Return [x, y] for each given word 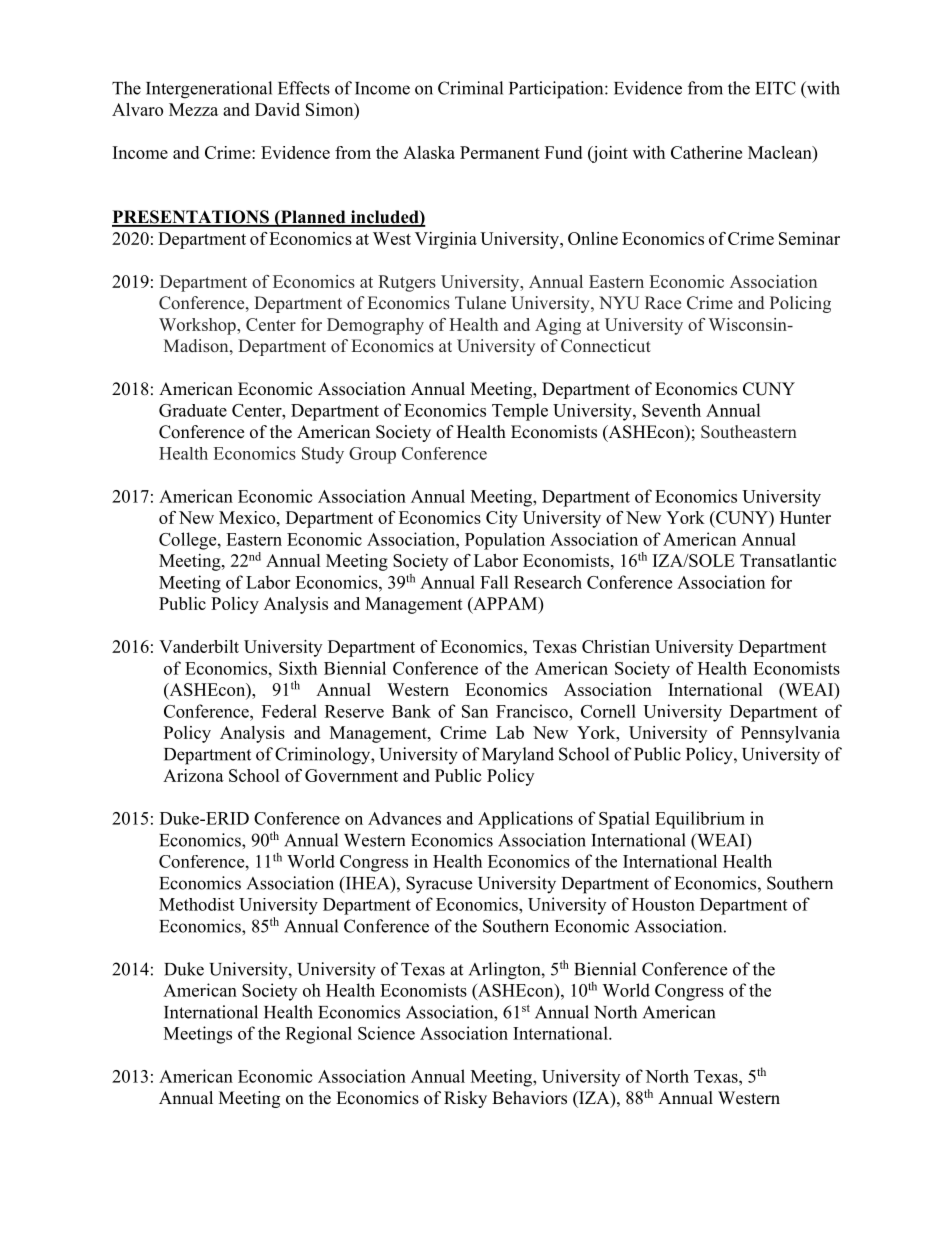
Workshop [198, 326]
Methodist [196, 904]
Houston [663, 904]
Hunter [805, 517]
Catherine [706, 152]
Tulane [480, 303]
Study [323, 455]
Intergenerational [209, 90]
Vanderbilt [199, 646]
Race [663, 302]
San [475, 711]
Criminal [470, 88]
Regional [319, 1035]
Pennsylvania [790, 734]
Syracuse [439, 885]
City [502, 519]
